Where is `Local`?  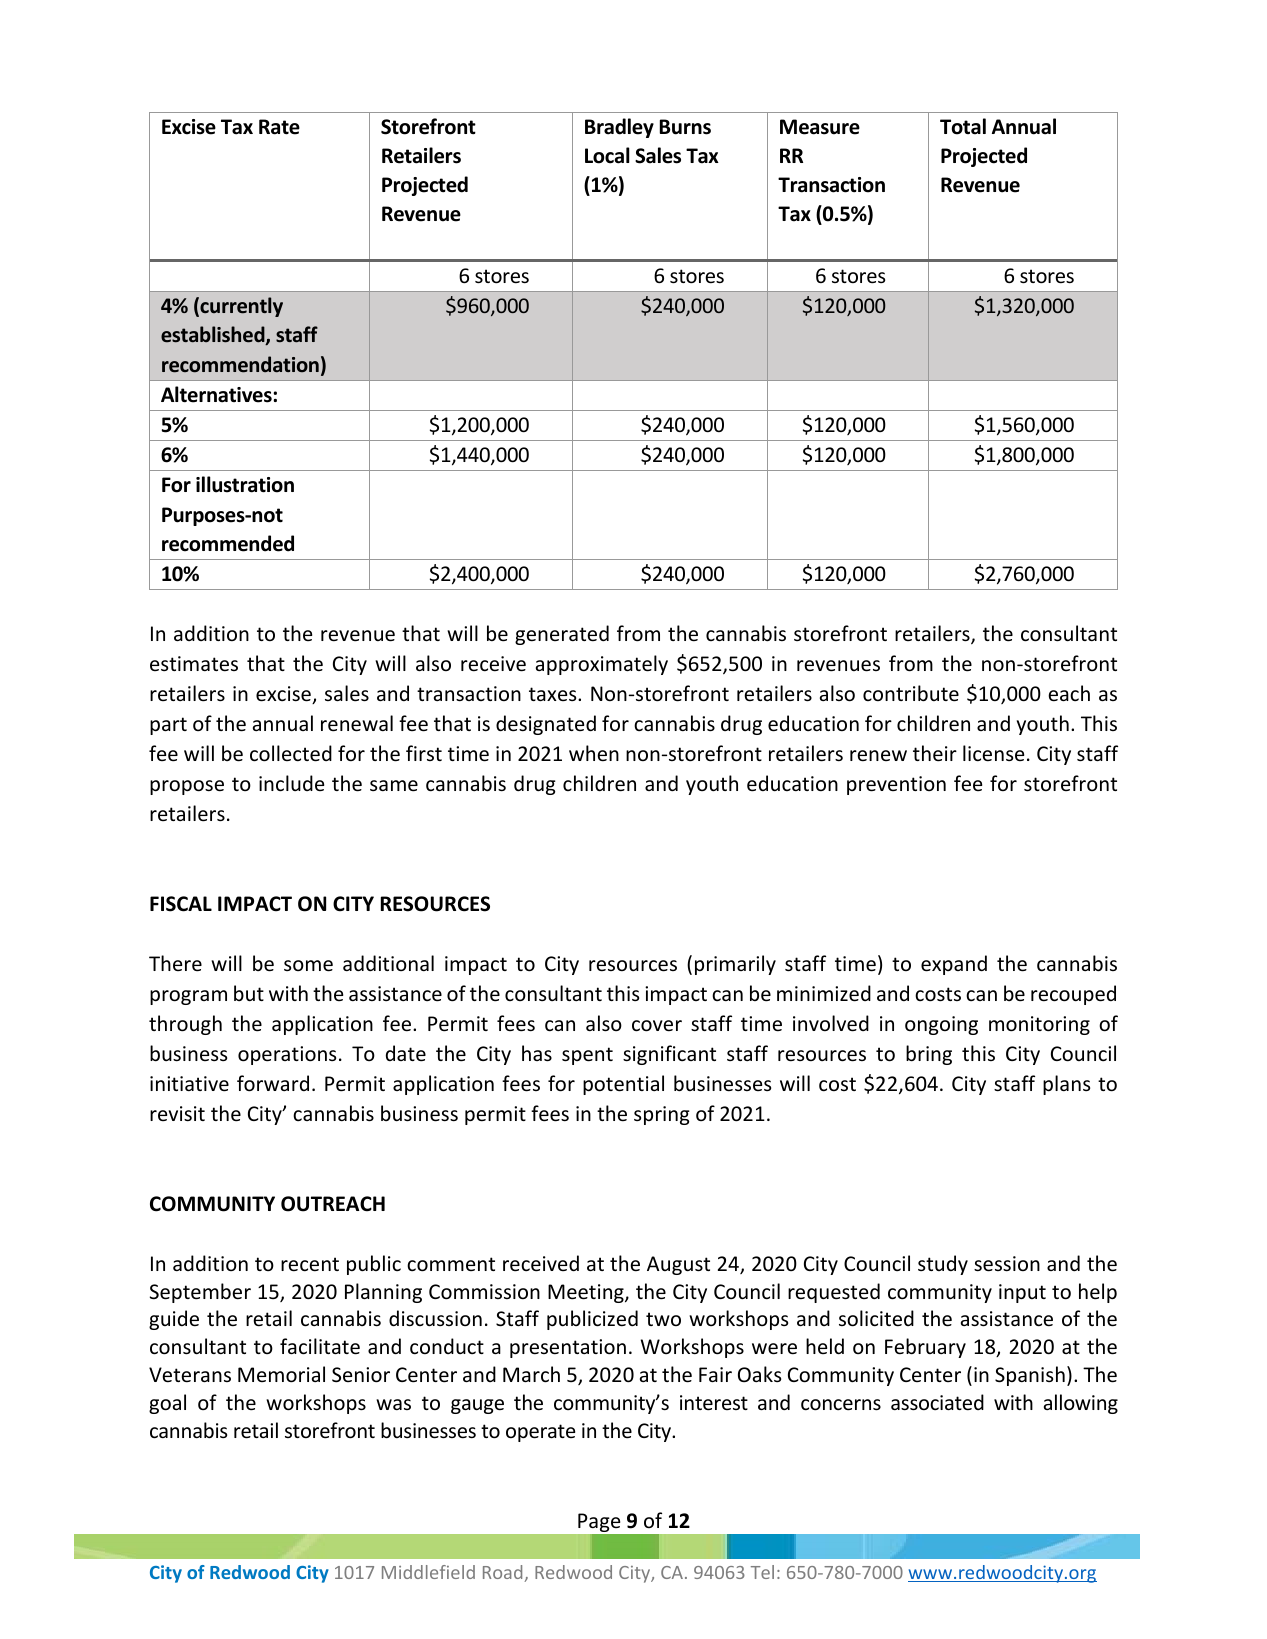
Local is located at coordinates (607, 155).
